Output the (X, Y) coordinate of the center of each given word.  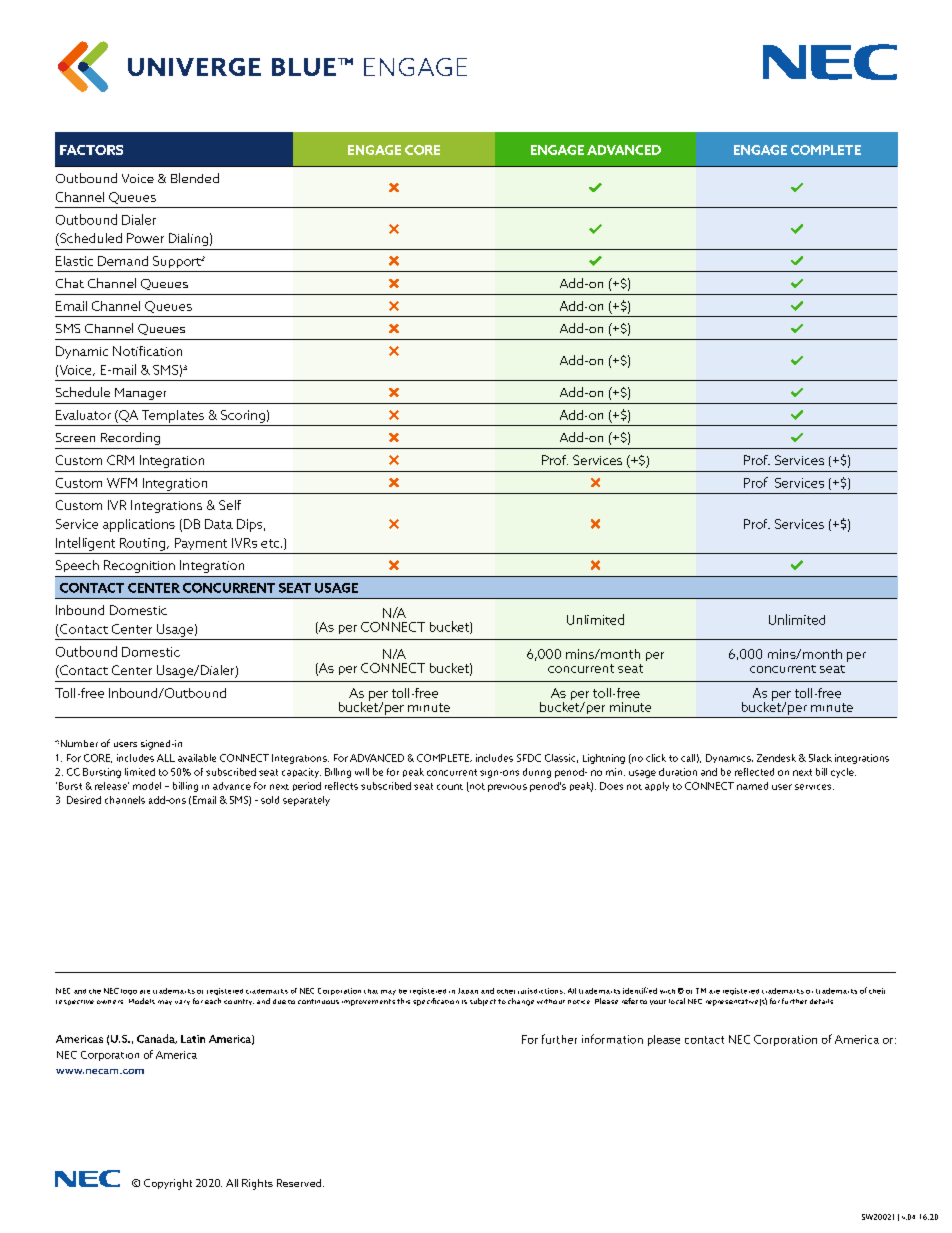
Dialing (188, 239)
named (752, 786)
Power (145, 238)
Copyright (168, 1184)
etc (270, 543)
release (112, 786)
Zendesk (776, 758)
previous (507, 788)
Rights (257, 1184)
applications (139, 525)
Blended (195, 178)
